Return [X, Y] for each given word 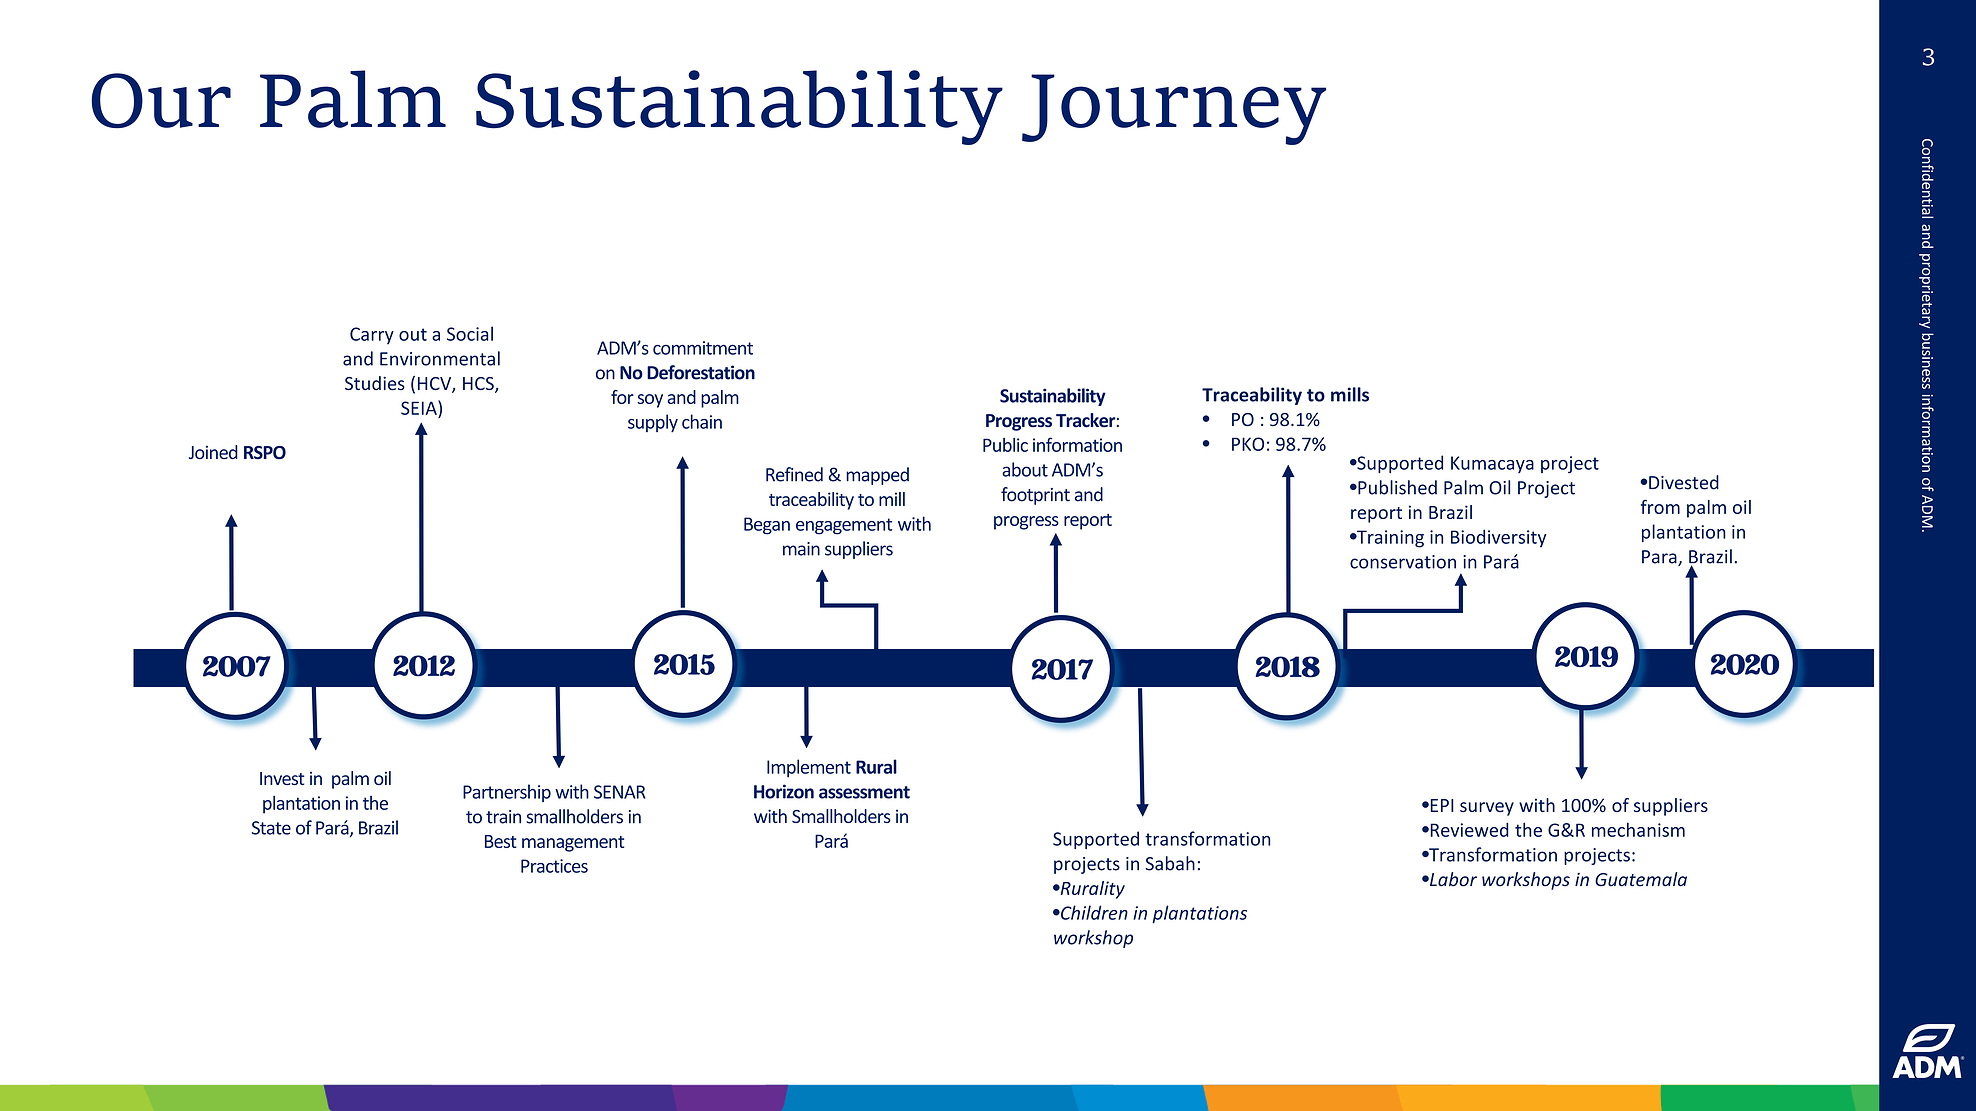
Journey [1174, 109]
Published [1396, 487]
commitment [703, 348]
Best [500, 841]
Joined [213, 452]
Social [470, 333]
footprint [1035, 496]
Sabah [1170, 863]
